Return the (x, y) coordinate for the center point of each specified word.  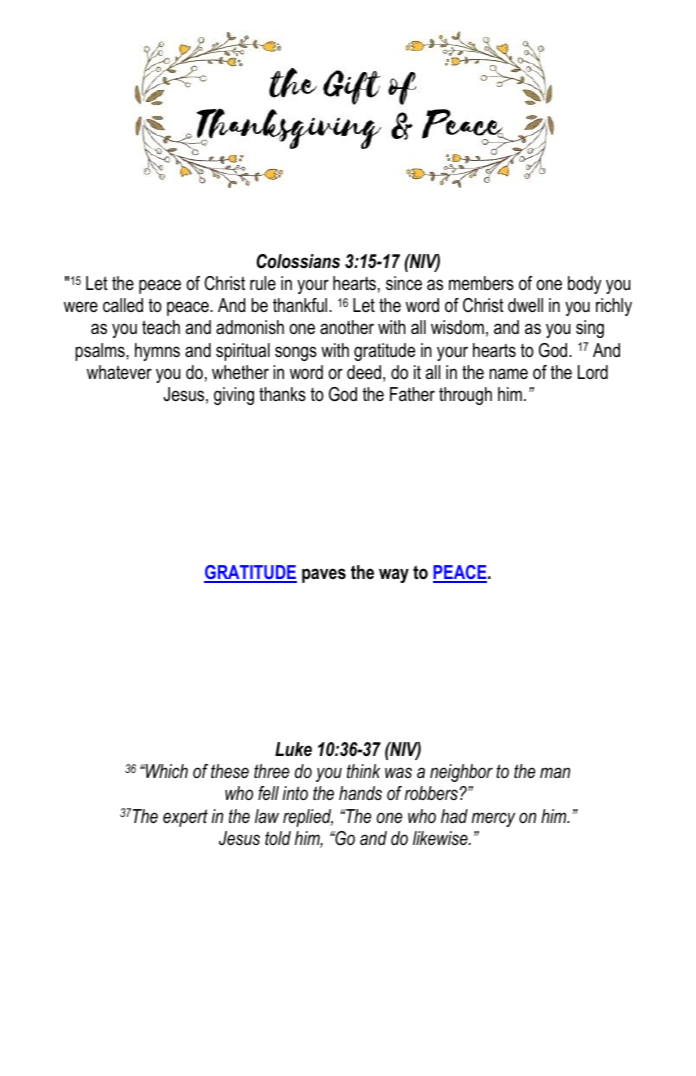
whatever (119, 372)
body (584, 285)
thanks (282, 394)
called (123, 305)
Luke (293, 749)
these (230, 771)
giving (234, 396)
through (465, 396)
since (404, 283)
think (363, 771)
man (555, 772)
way (394, 575)
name (508, 373)
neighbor (461, 773)
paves (324, 575)
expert (185, 818)
